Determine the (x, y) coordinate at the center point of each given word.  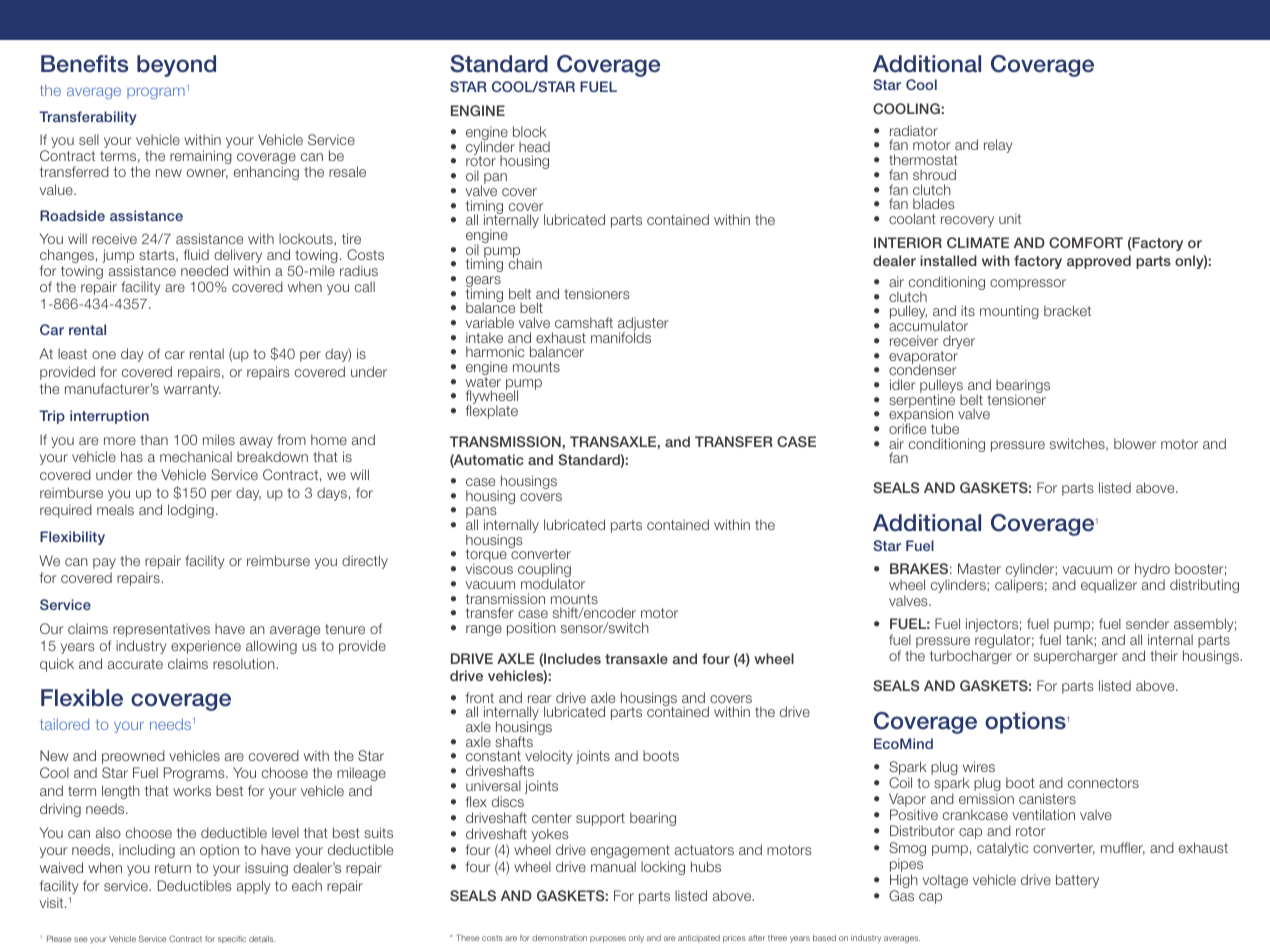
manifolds (621, 336)
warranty (192, 390)
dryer (958, 343)
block (530, 131)
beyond (176, 66)
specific (232, 940)
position (531, 629)
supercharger (1076, 657)
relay (998, 146)
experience (206, 647)
